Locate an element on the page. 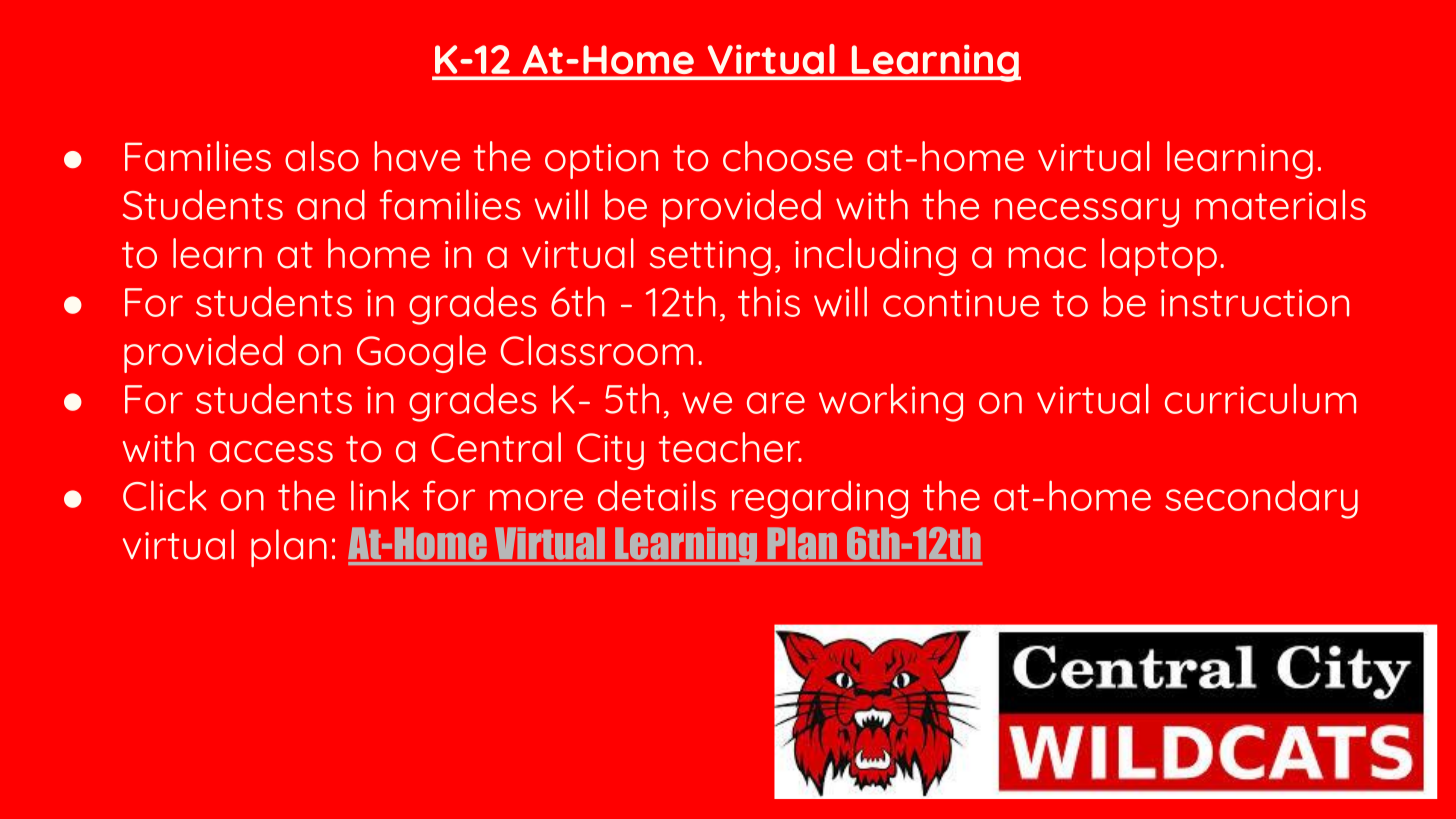 This document has width=1456, height=819. laptop is located at coordinates (1159, 257).
